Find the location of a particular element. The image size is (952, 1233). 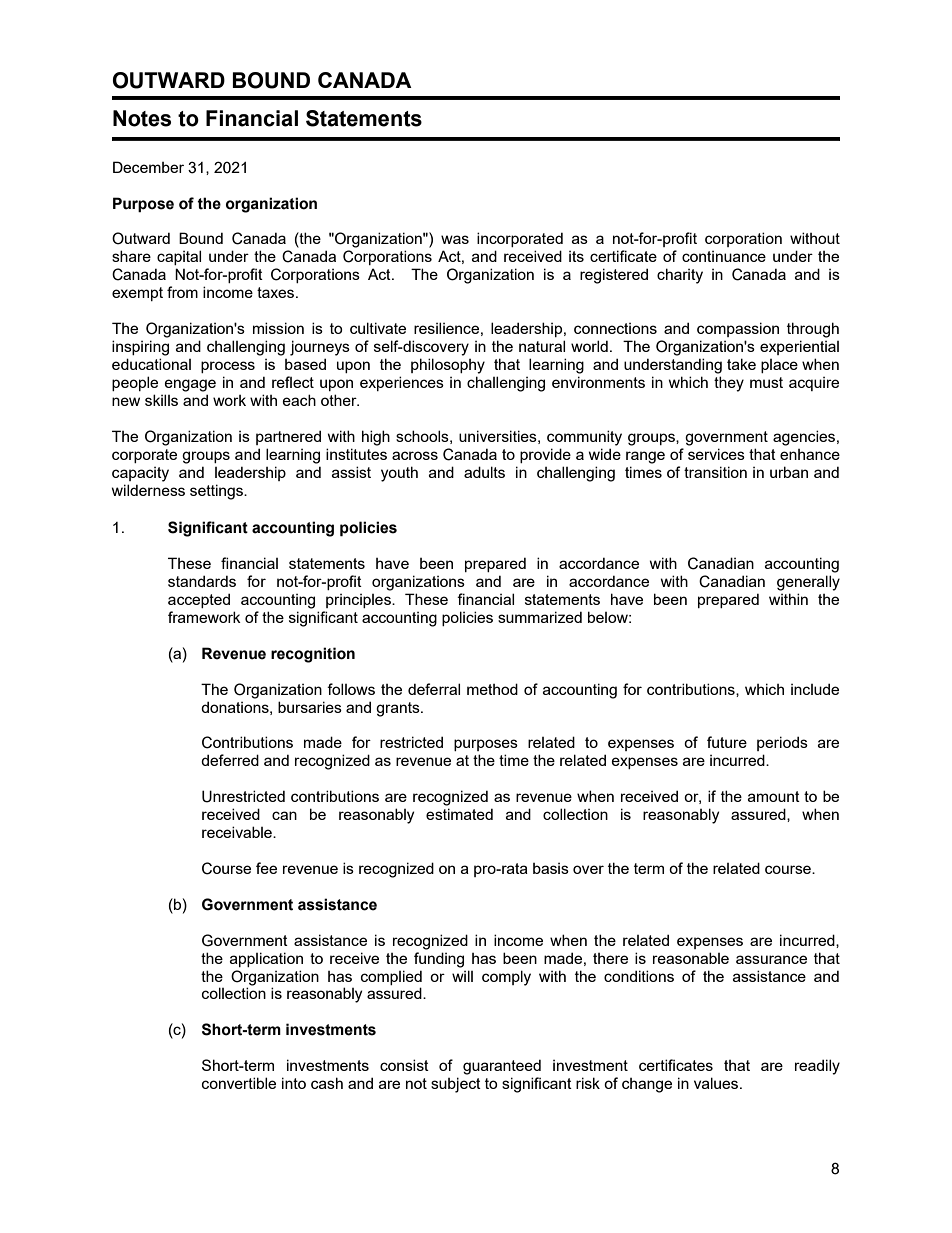

settings is located at coordinates (218, 492).
